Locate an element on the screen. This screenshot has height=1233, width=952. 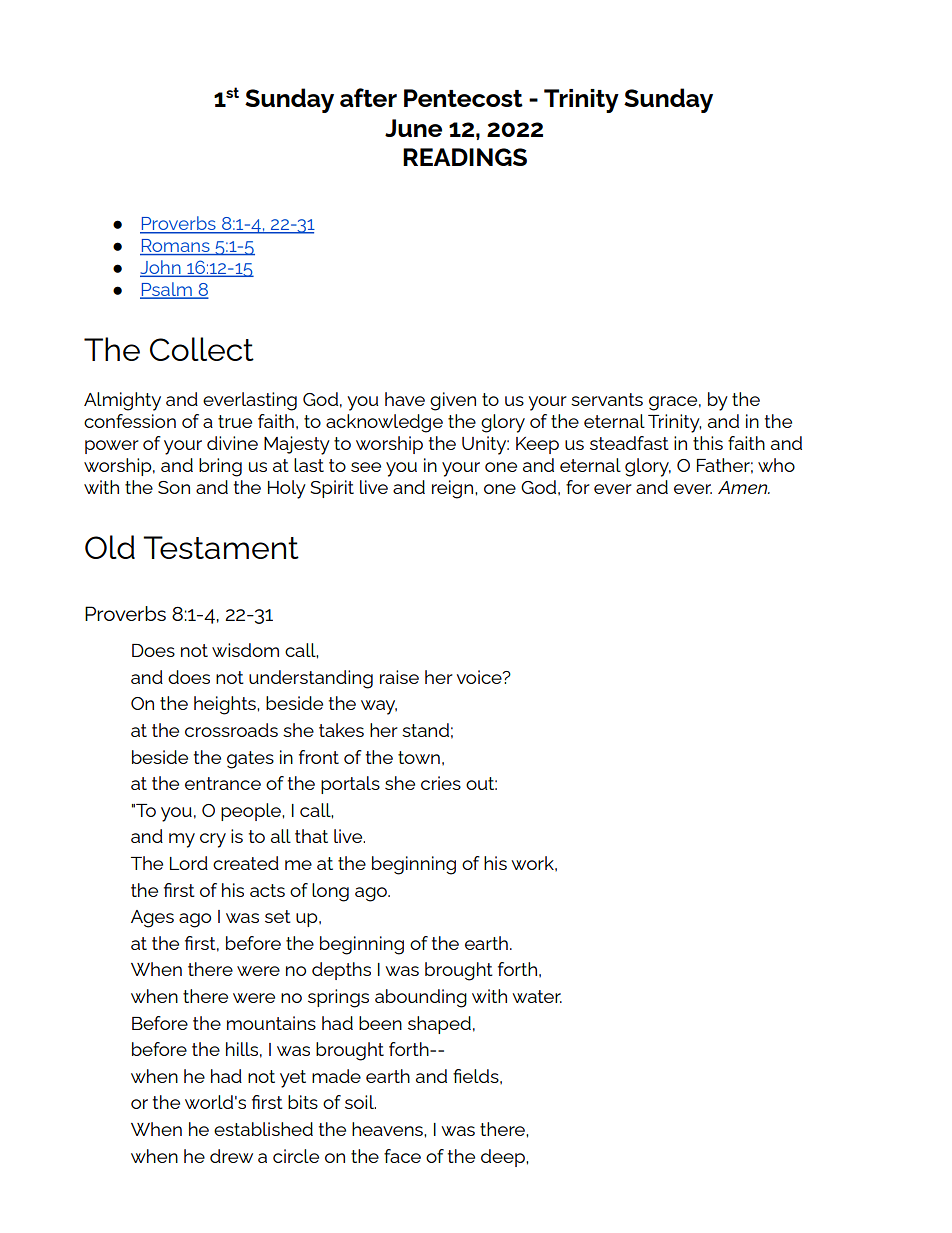
drew is located at coordinates (231, 1156).
